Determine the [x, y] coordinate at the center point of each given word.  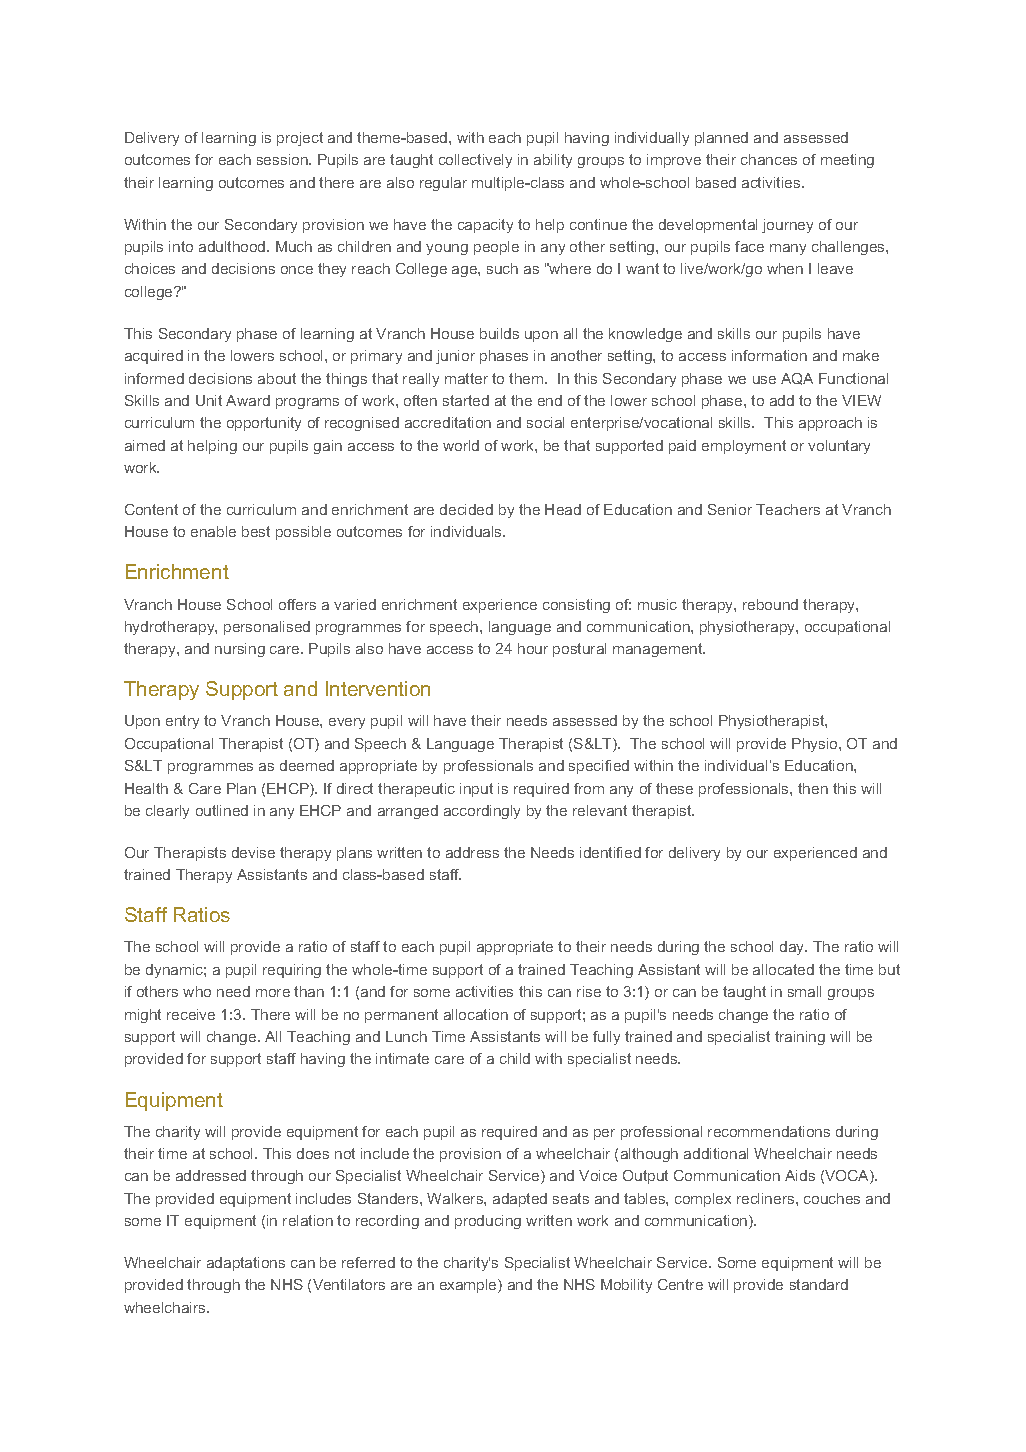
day [793, 948]
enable [213, 531]
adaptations [246, 1264]
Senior [730, 509]
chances [769, 159]
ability [553, 161]
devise [253, 852]
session [283, 159]
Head [563, 509]
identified [610, 852]
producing [488, 1222]
